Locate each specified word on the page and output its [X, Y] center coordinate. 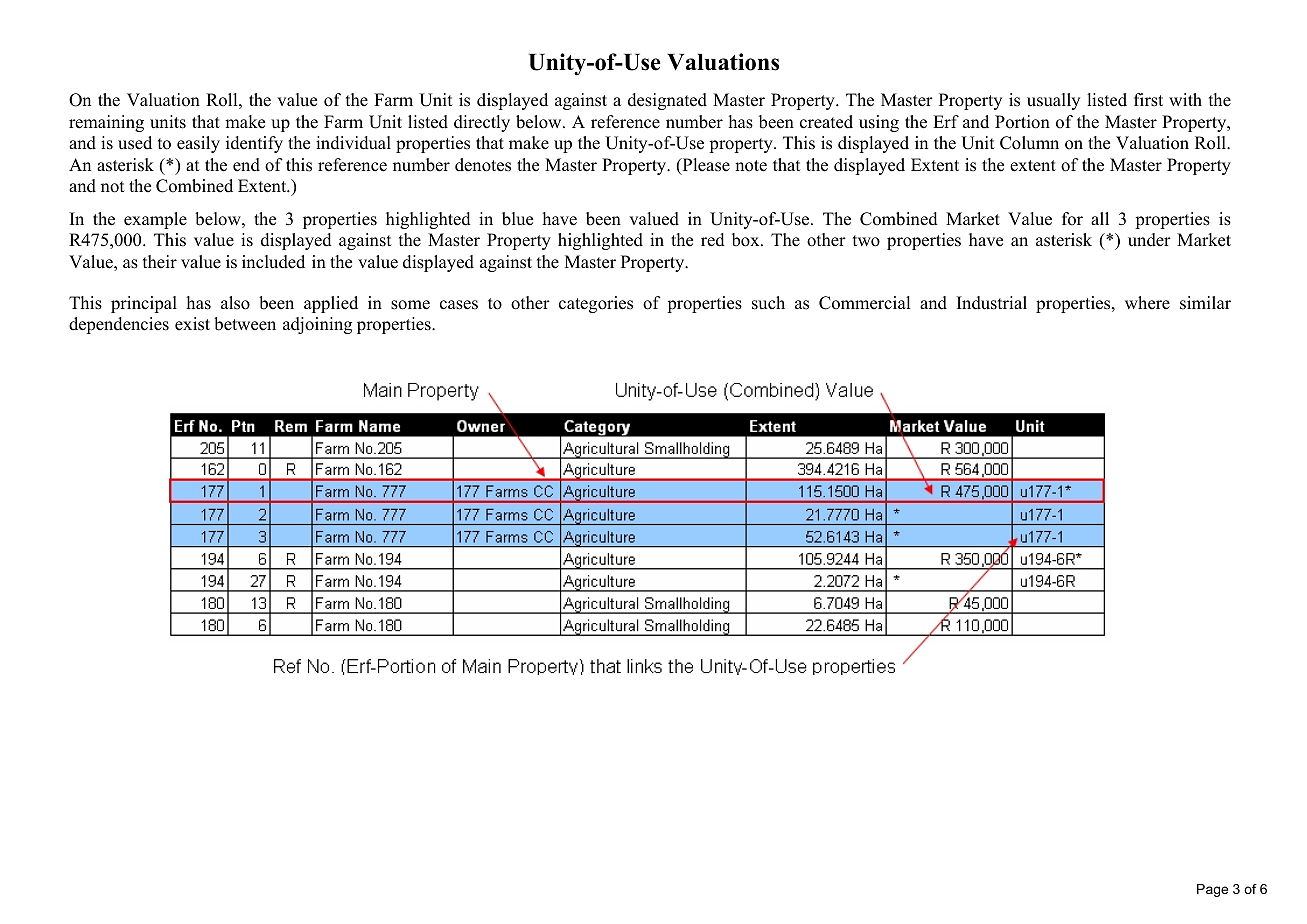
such [768, 303]
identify [254, 144]
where [1147, 303]
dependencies [119, 325]
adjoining [317, 325]
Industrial [992, 303]
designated [667, 101]
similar [1205, 303]
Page [1212, 890]
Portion [1022, 122]
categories [596, 304]
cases [459, 305]
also [235, 303]
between [245, 324]
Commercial [864, 303]
